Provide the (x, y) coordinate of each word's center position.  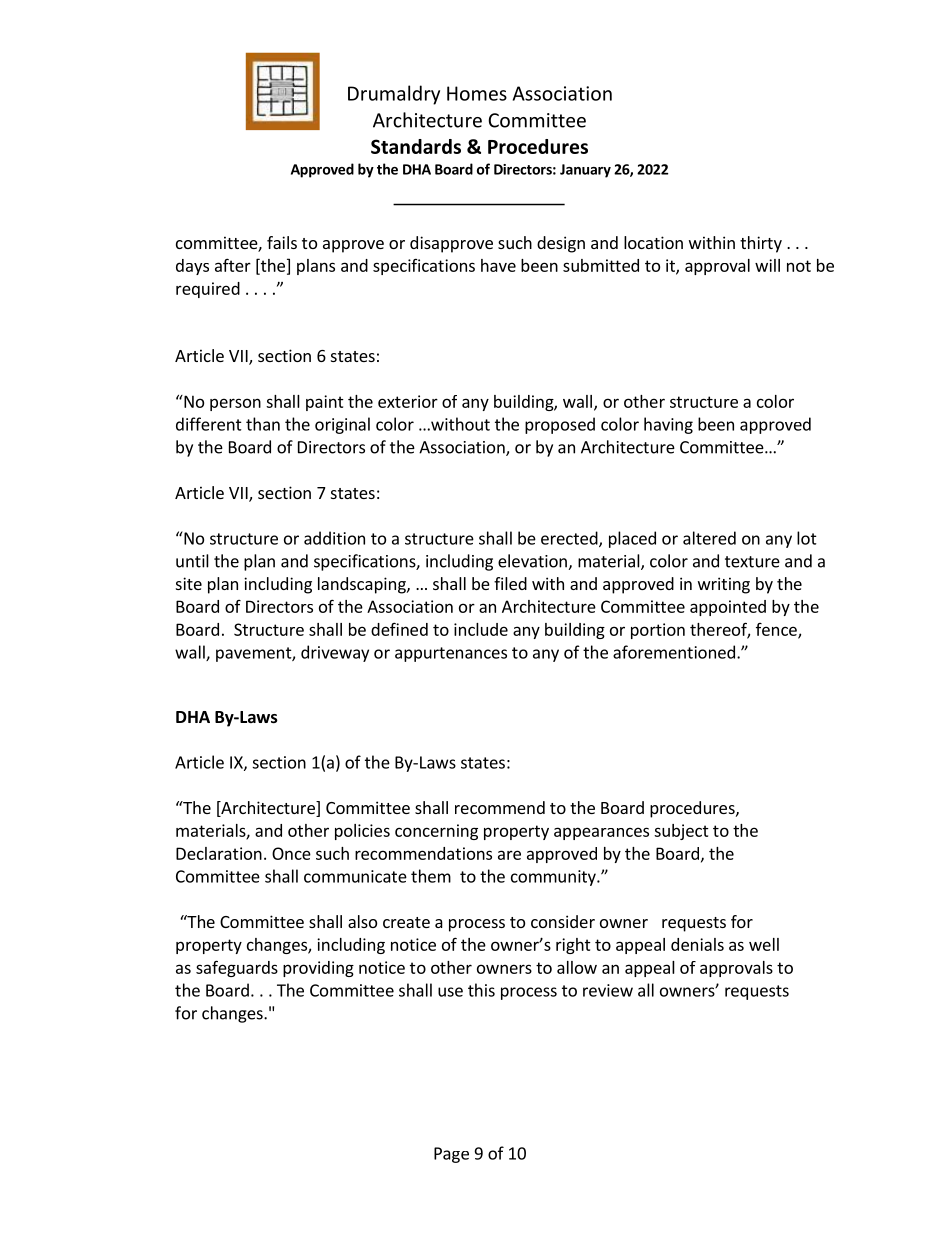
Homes (477, 93)
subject (681, 832)
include (481, 629)
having (668, 425)
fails (282, 242)
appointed (728, 608)
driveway (335, 653)
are (509, 855)
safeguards (237, 968)
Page (451, 1155)
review (608, 990)
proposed (560, 425)
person (235, 404)
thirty (761, 244)
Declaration (219, 853)
